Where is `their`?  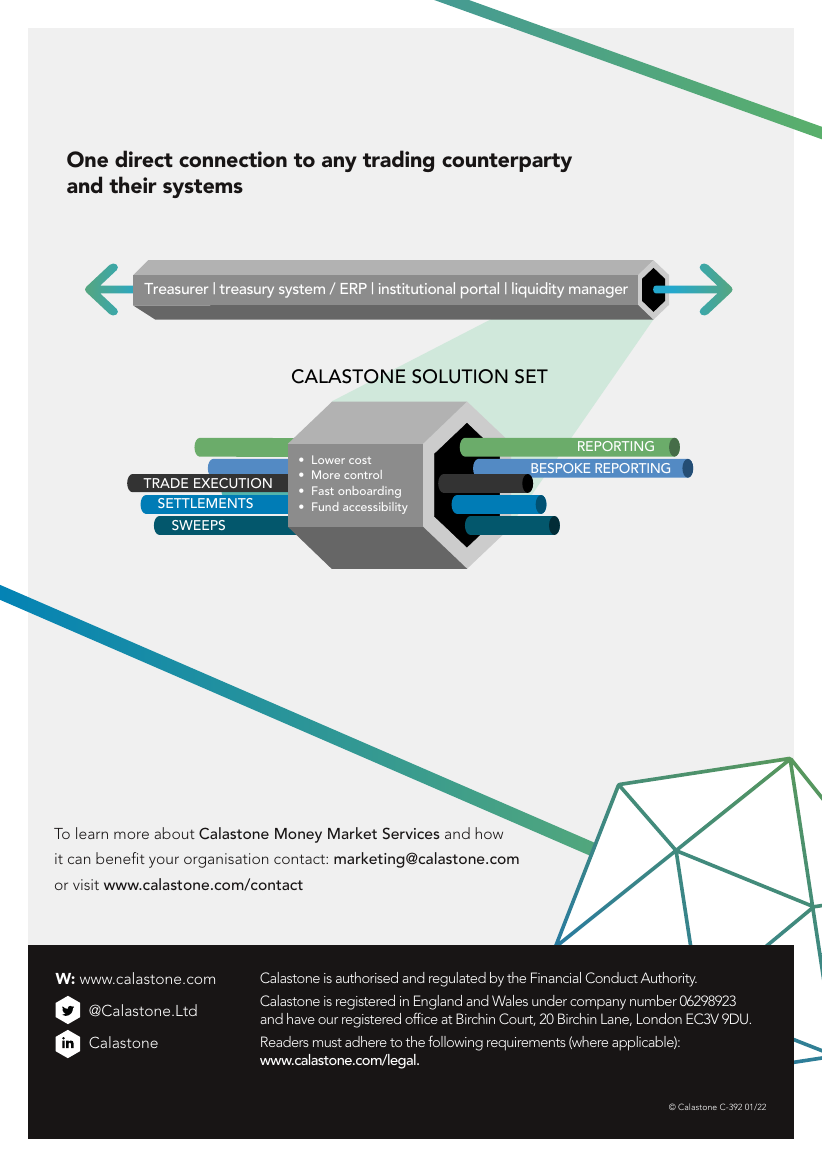 their is located at coordinates (133, 185).
